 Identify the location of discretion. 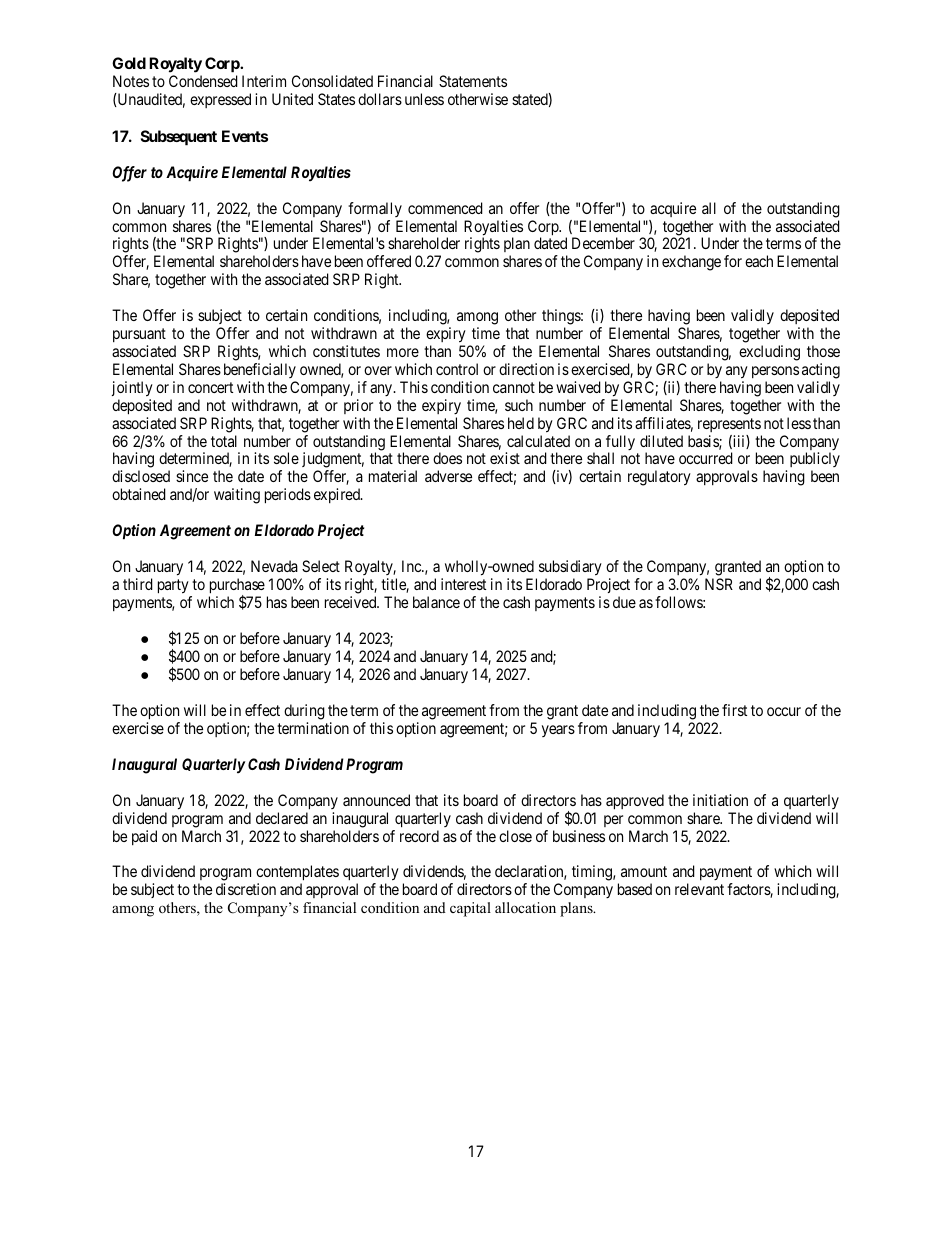
(246, 889).
